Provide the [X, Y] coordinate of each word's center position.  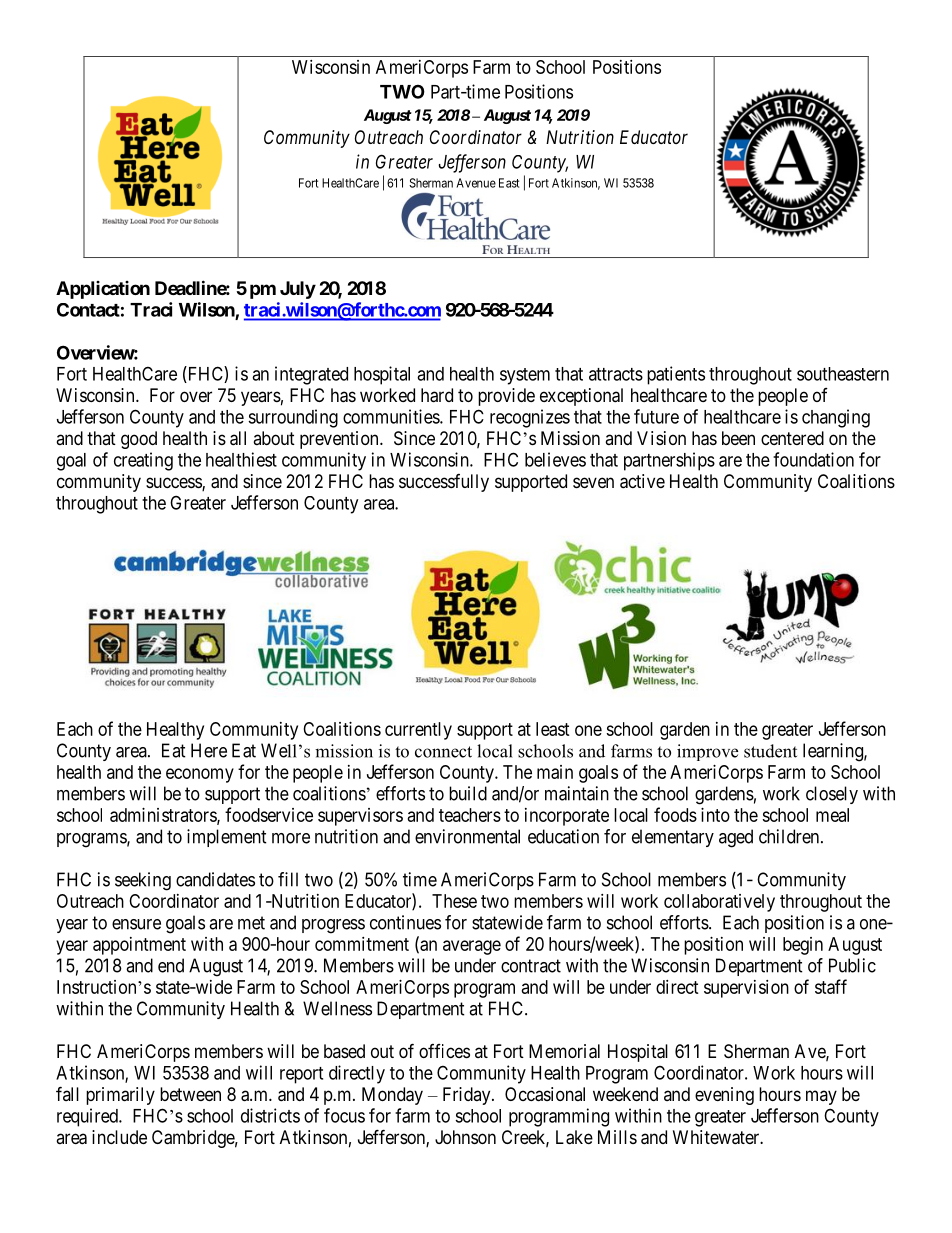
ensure [136, 924]
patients [676, 375]
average [472, 947]
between [190, 1094]
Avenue [476, 183]
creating [143, 461]
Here [209, 750]
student [770, 751]
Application [103, 290]
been [738, 438]
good [139, 440]
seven [593, 482]
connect [443, 752]
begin [803, 946]
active [642, 481]
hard [437, 395]
